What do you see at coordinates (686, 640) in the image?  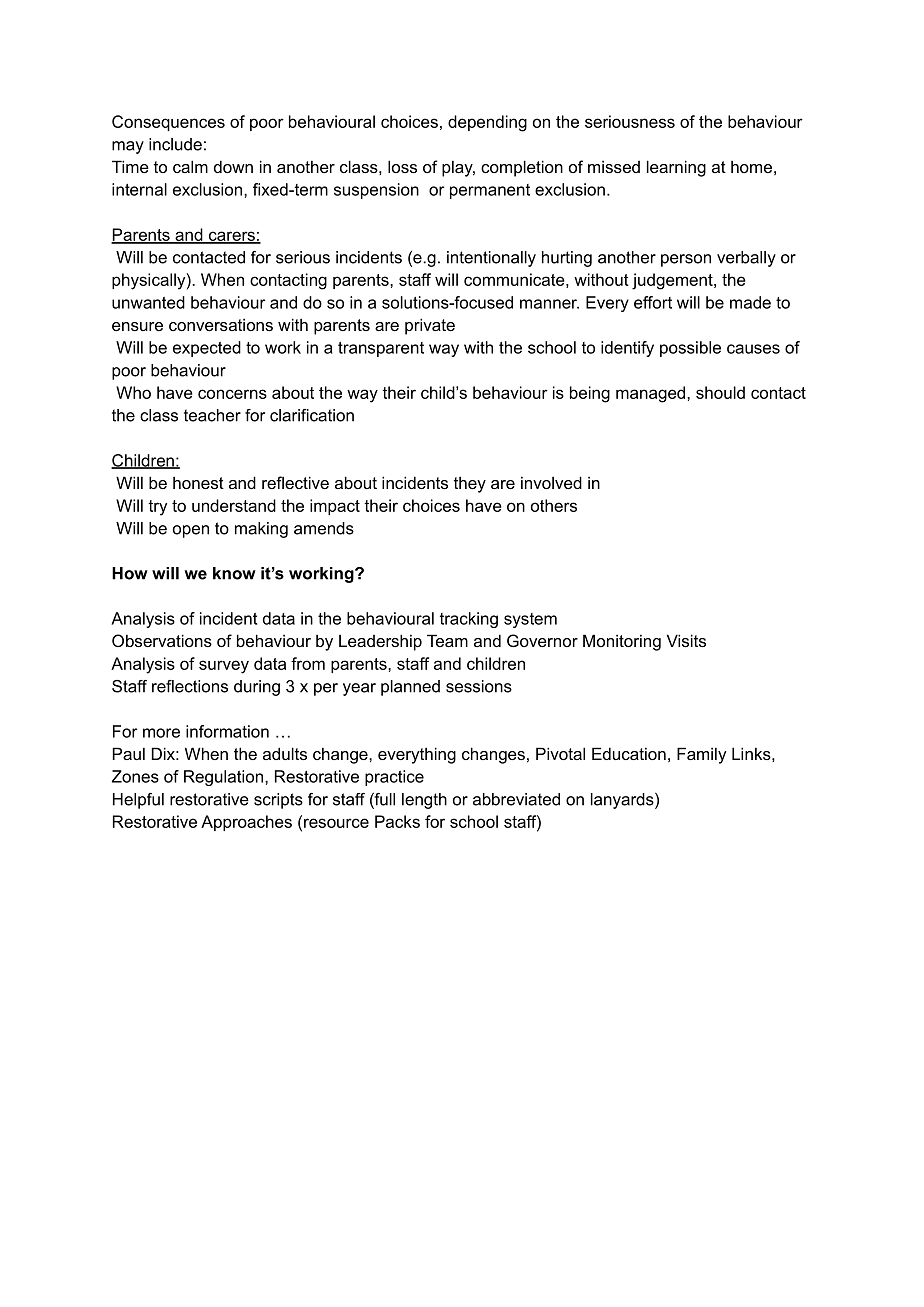 I see `Visits` at bounding box center [686, 640].
